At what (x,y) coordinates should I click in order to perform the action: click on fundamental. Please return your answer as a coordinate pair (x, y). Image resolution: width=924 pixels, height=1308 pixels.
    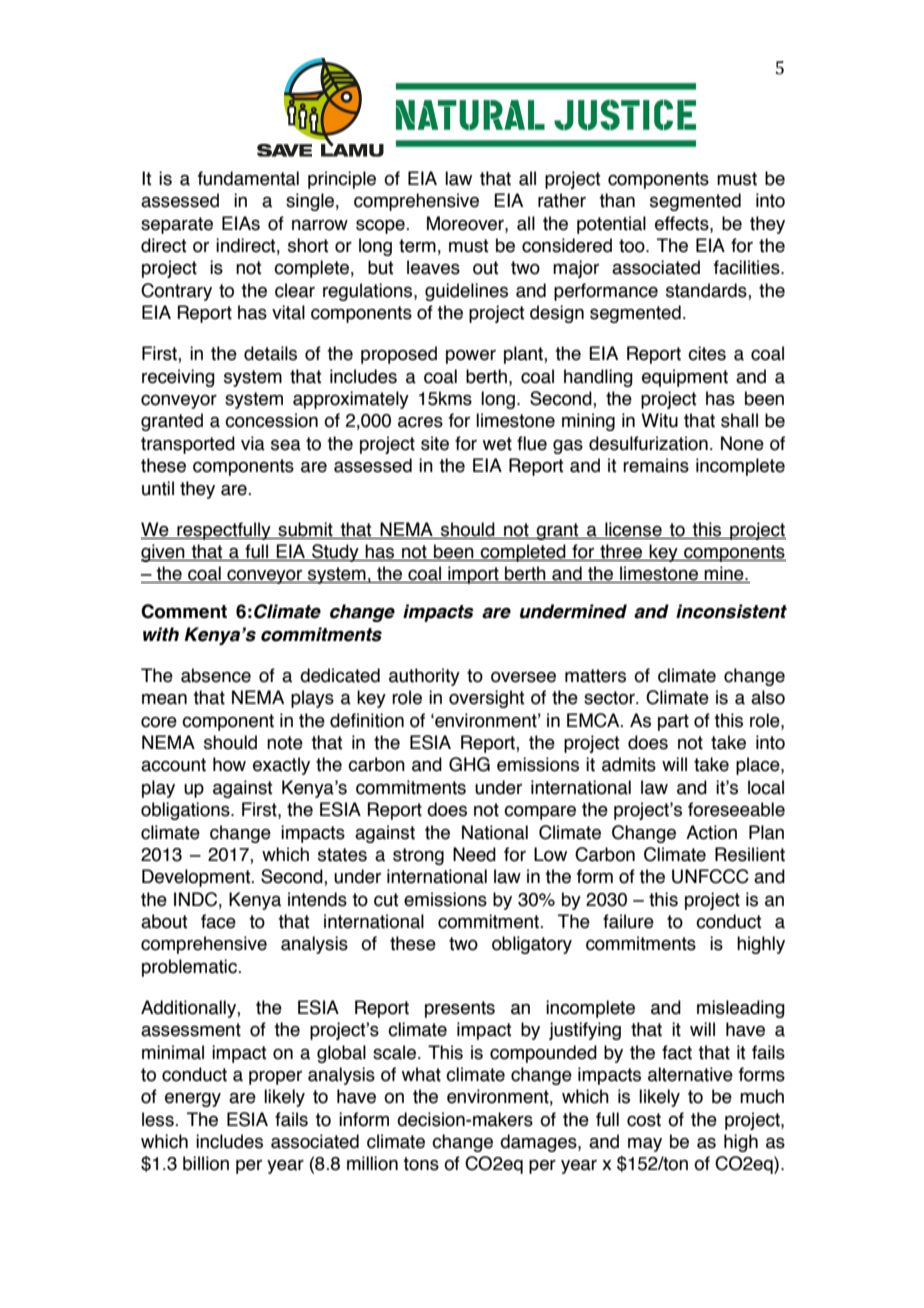
    Looking at the image, I should click on (248, 178).
